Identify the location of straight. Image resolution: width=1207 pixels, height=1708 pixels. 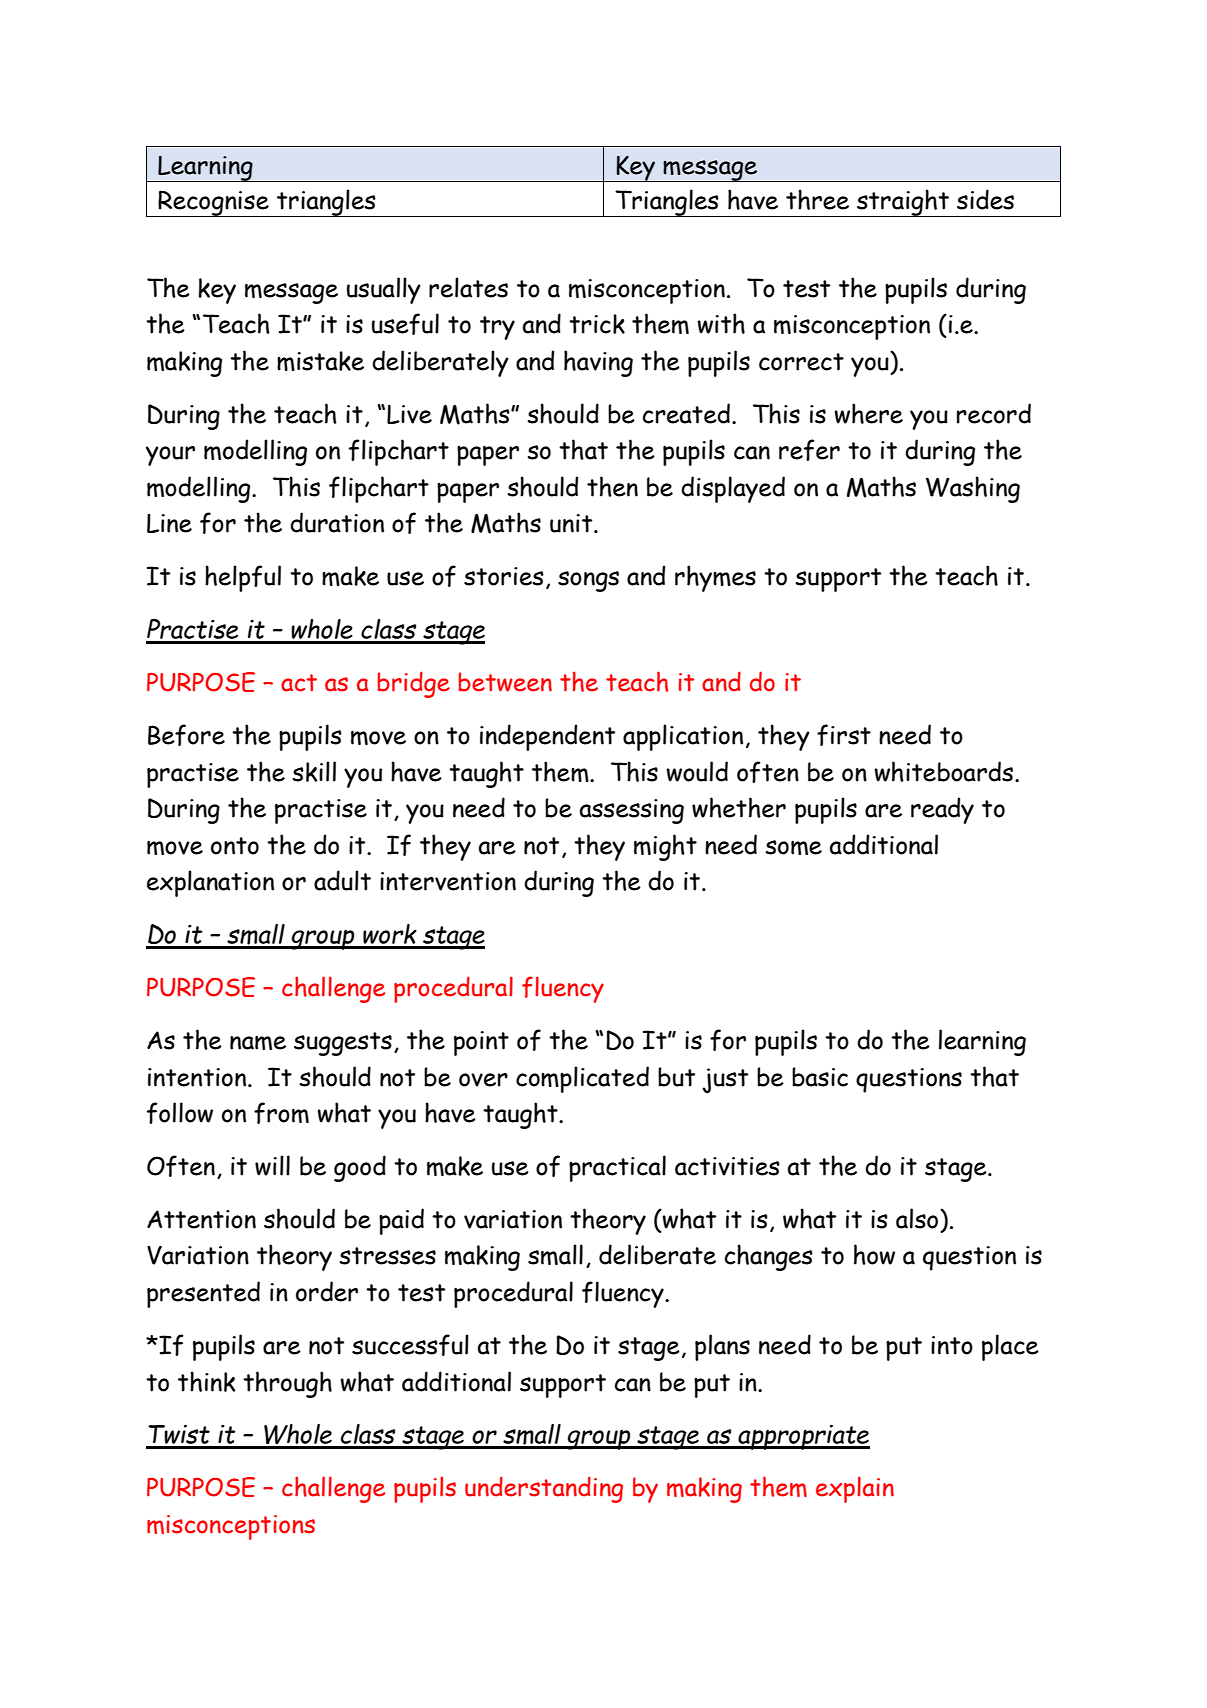
(903, 203).
